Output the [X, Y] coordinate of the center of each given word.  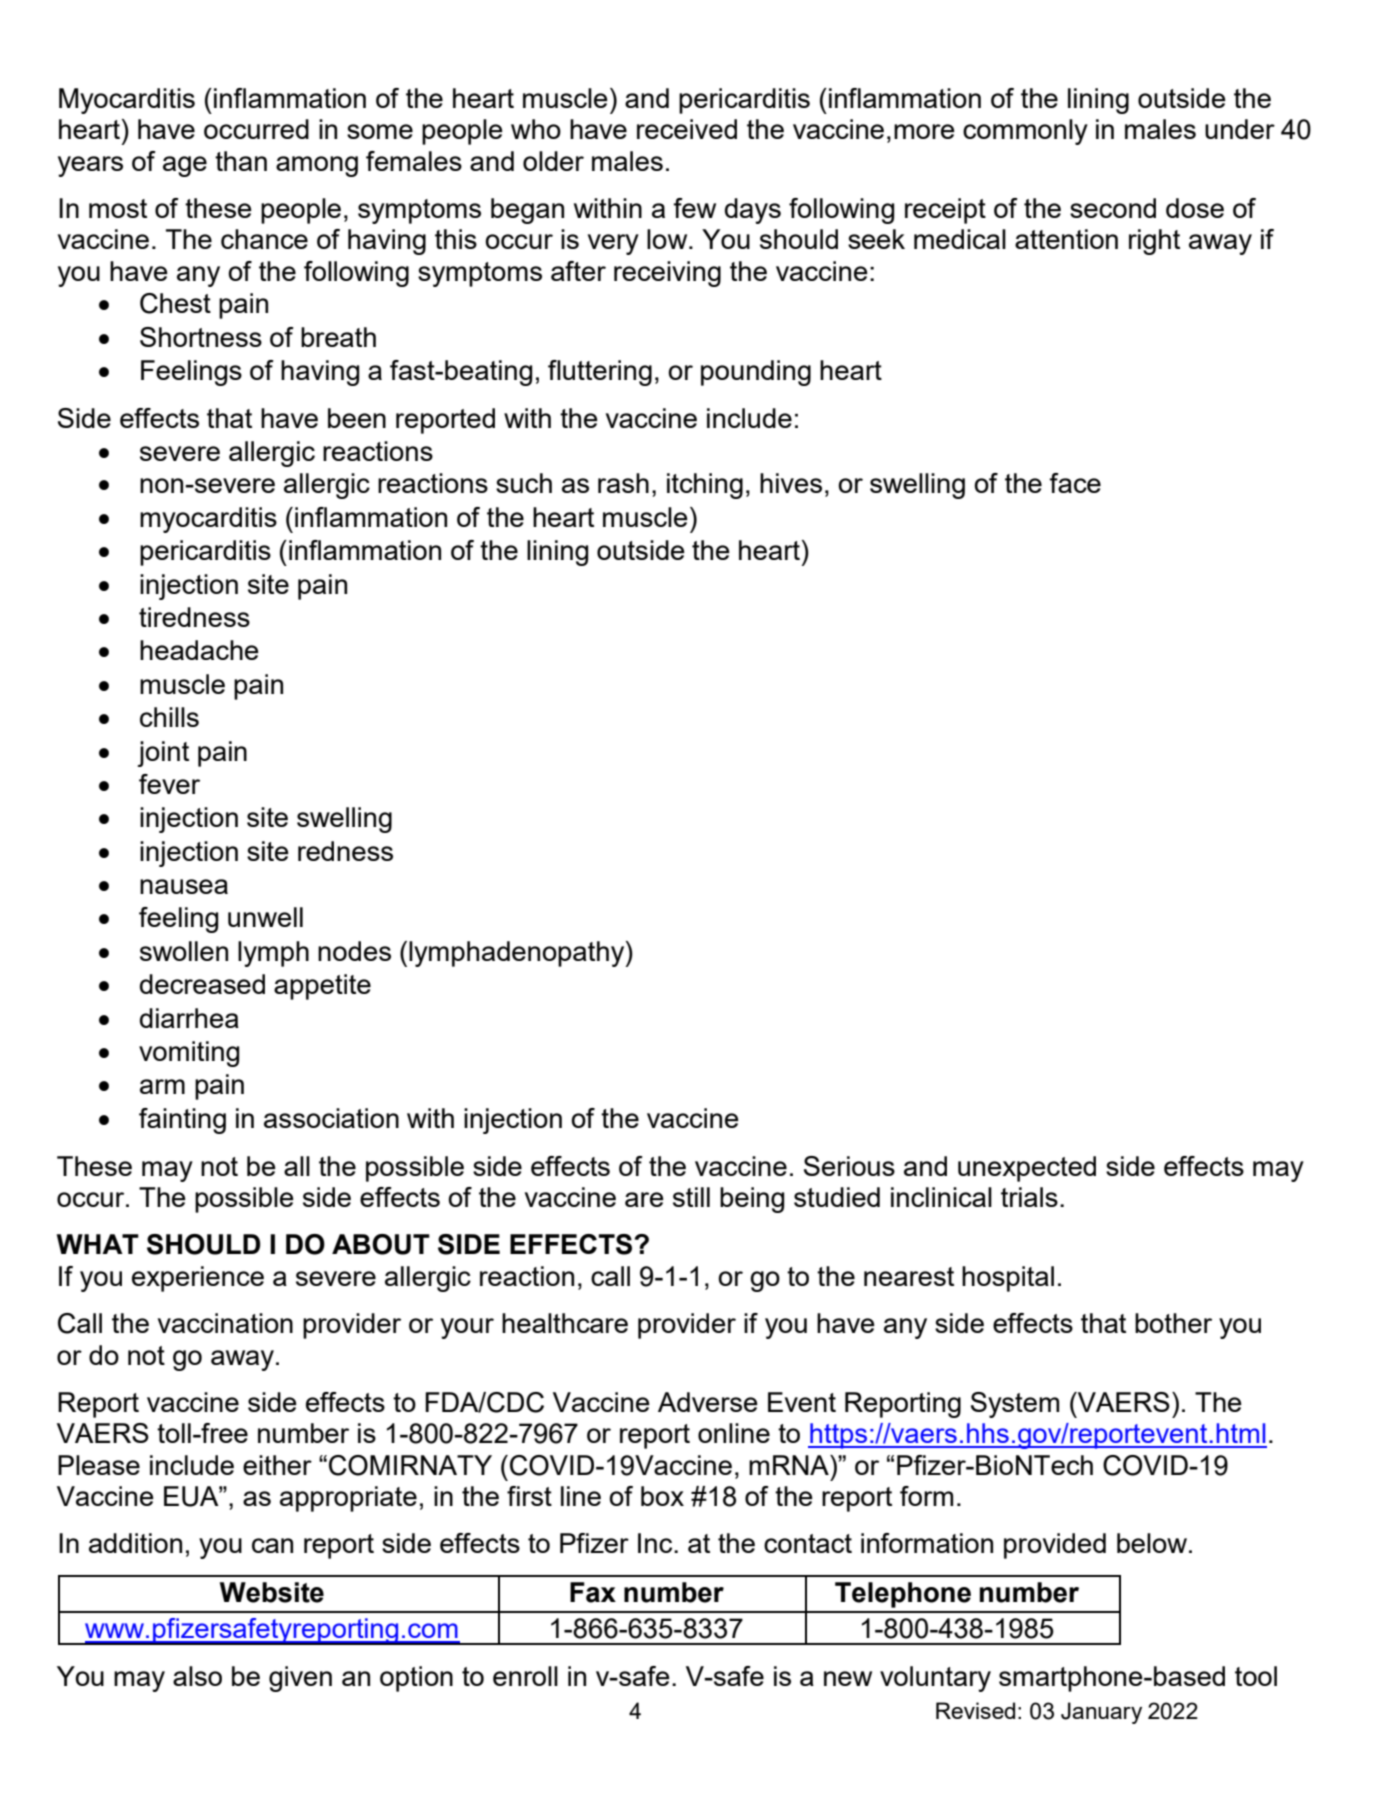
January [1101, 1713]
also [197, 1676]
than [241, 161]
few [694, 208]
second [1113, 208]
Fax [593, 1592]
